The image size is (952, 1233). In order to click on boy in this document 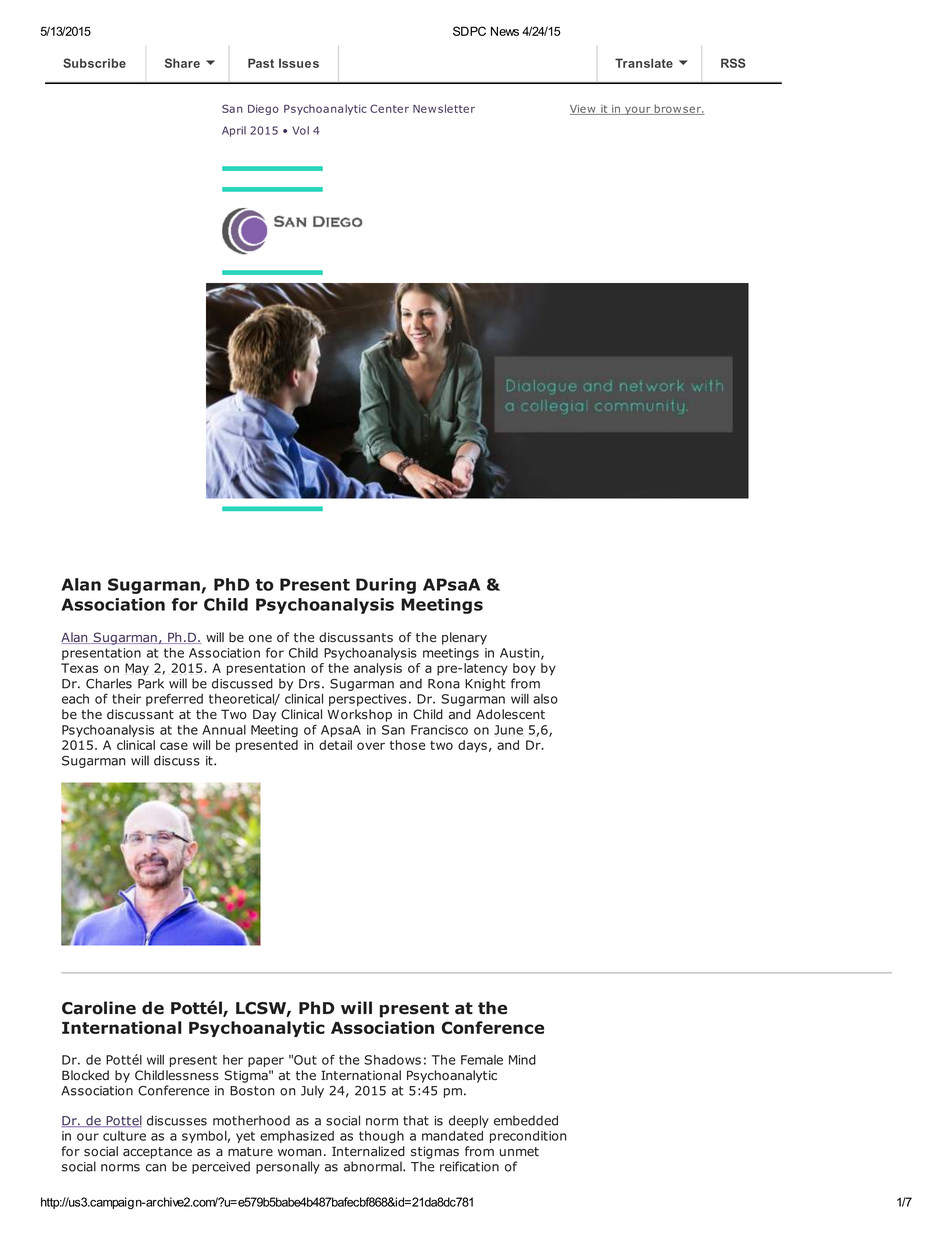, I will do `click(524, 669)`.
